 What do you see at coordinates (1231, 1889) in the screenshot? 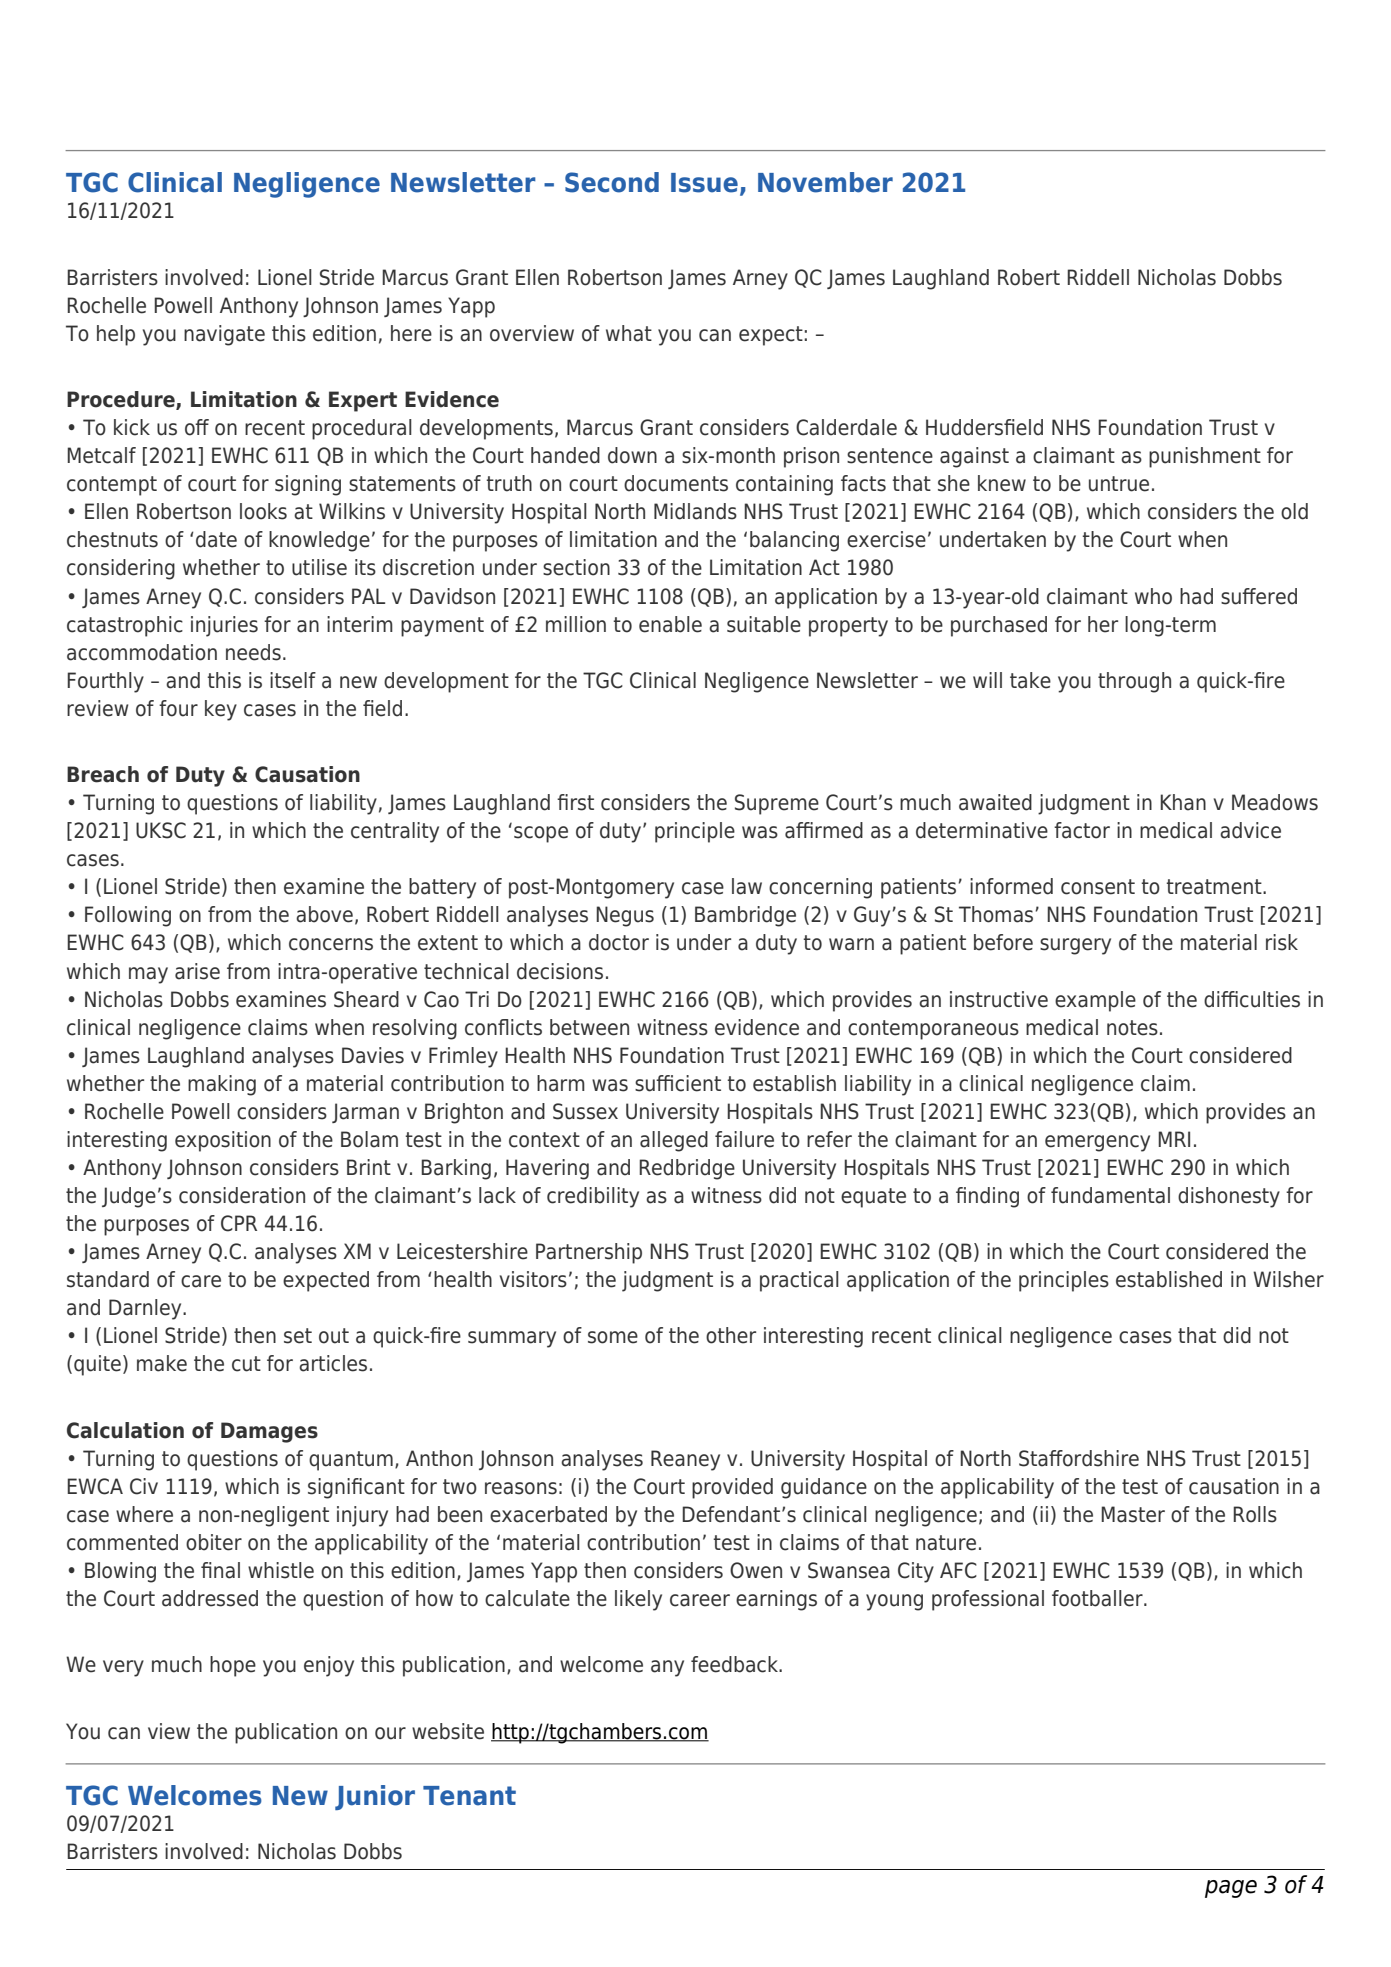
I see `page` at bounding box center [1231, 1889].
